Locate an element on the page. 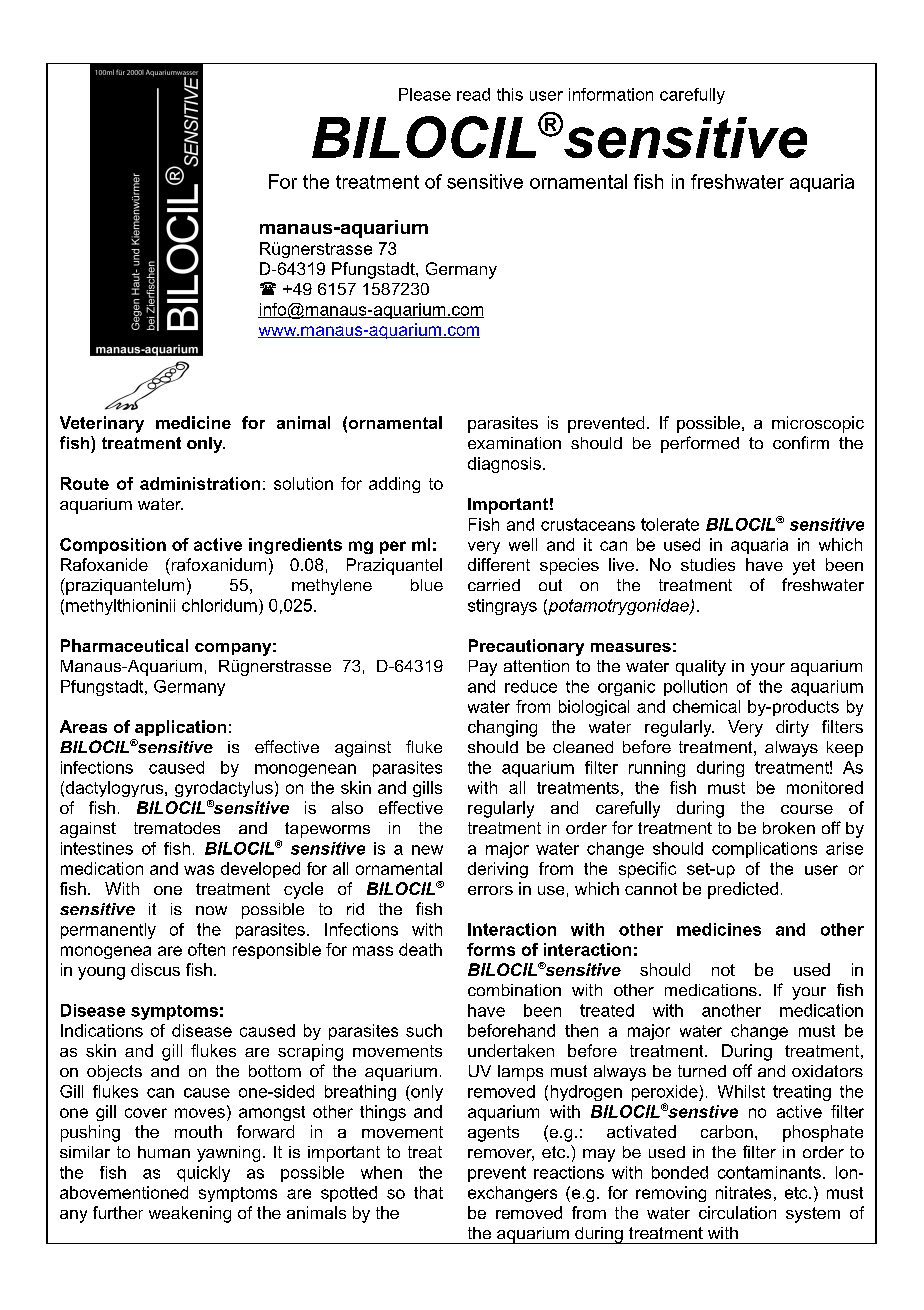  nitrates is located at coordinates (743, 1192).
